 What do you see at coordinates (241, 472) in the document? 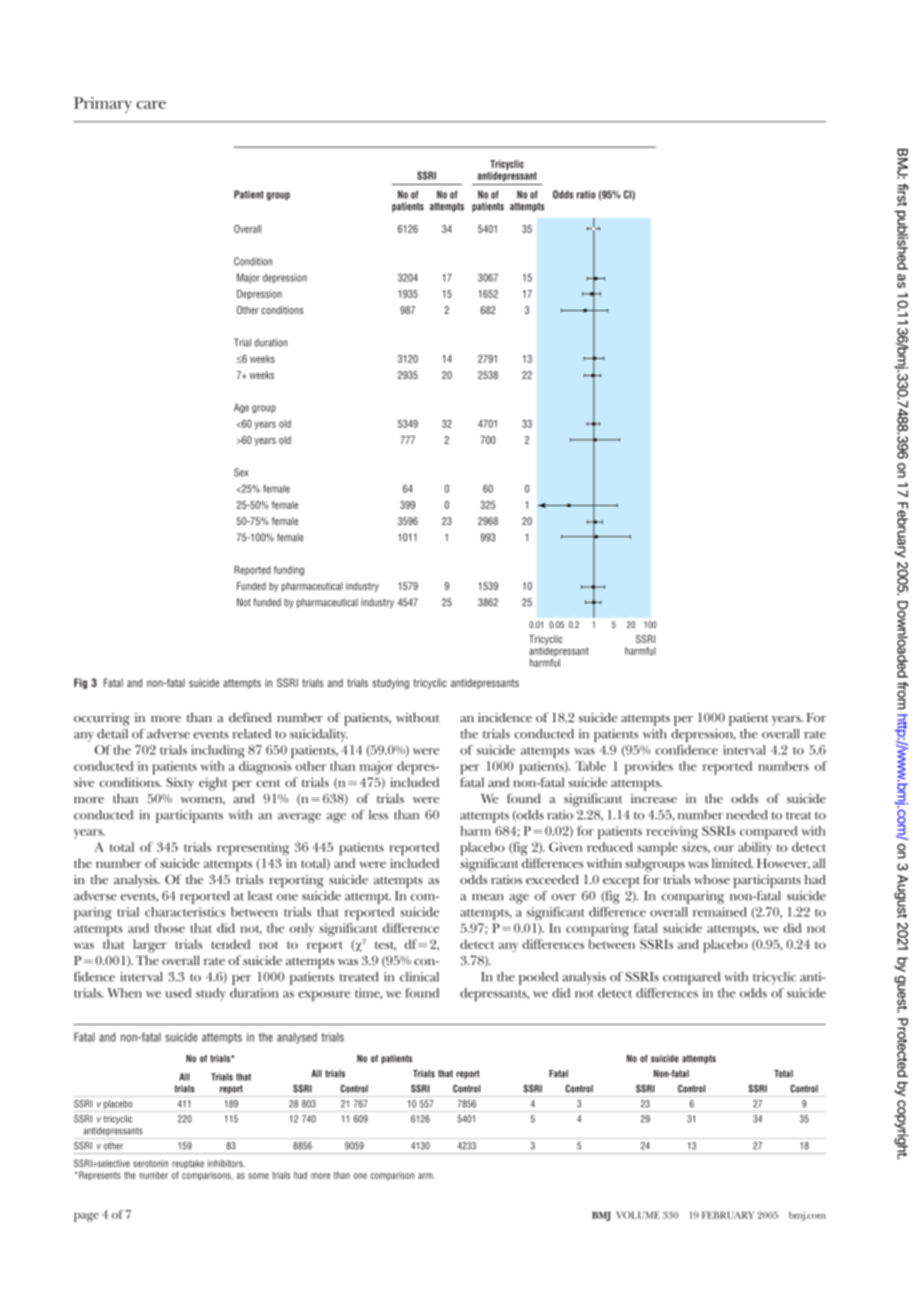
I see `Sex` at bounding box center [241, 472].
